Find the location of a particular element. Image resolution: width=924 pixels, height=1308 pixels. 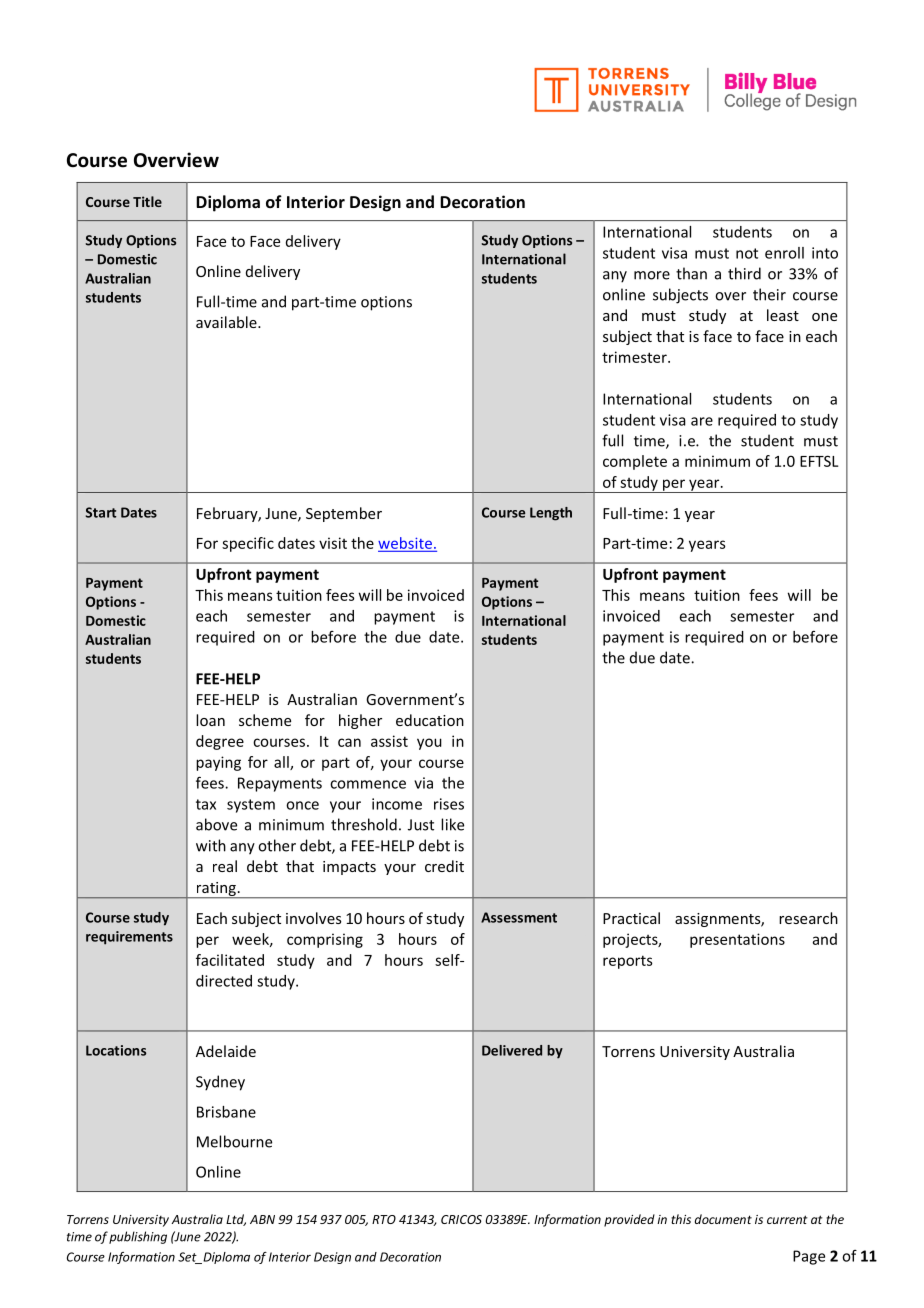

Title is located at coordinates (147, 201).
